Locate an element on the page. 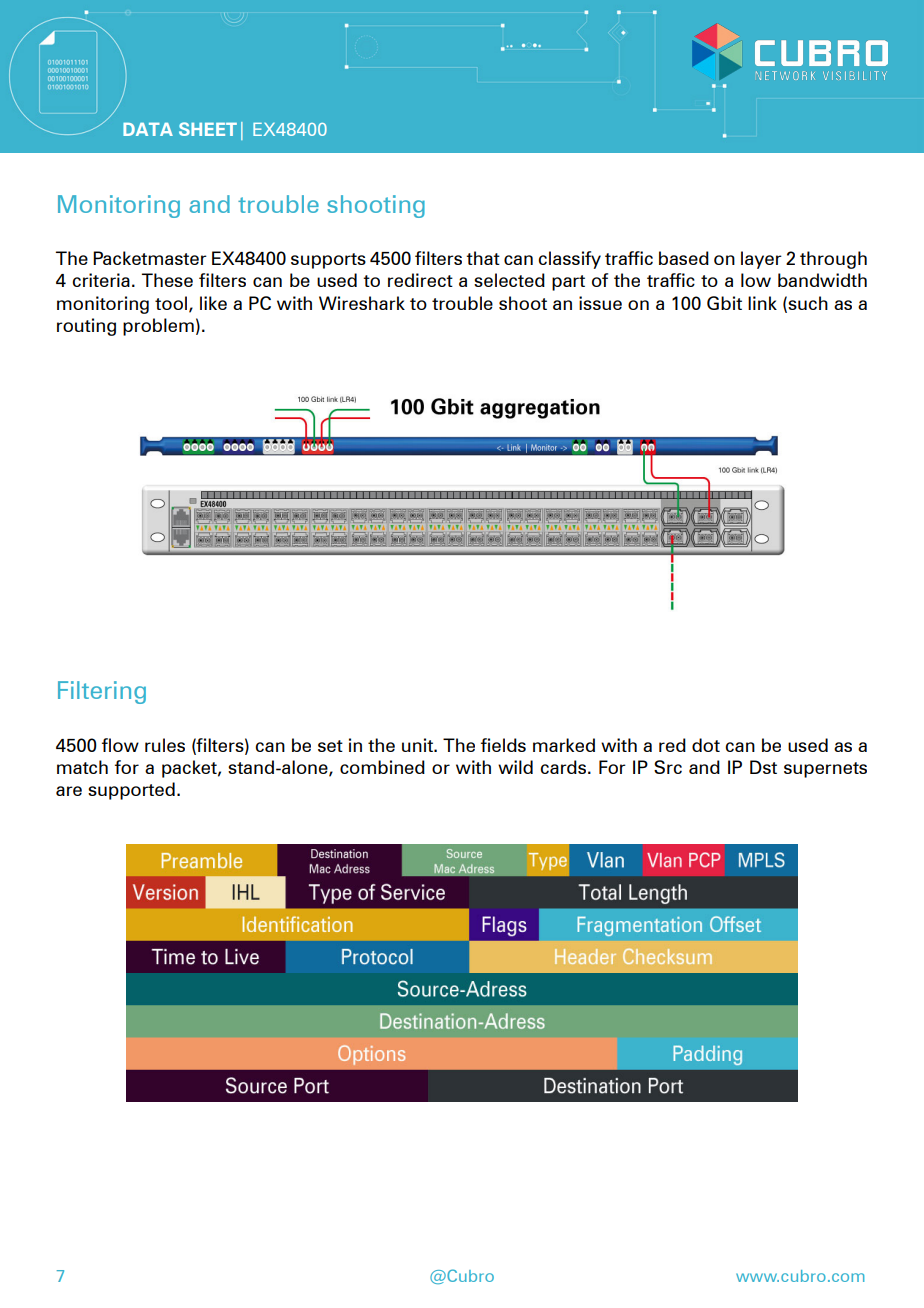 The width and height of the document is (924, 1308). SHEET is located at coordinates (208, 129).
